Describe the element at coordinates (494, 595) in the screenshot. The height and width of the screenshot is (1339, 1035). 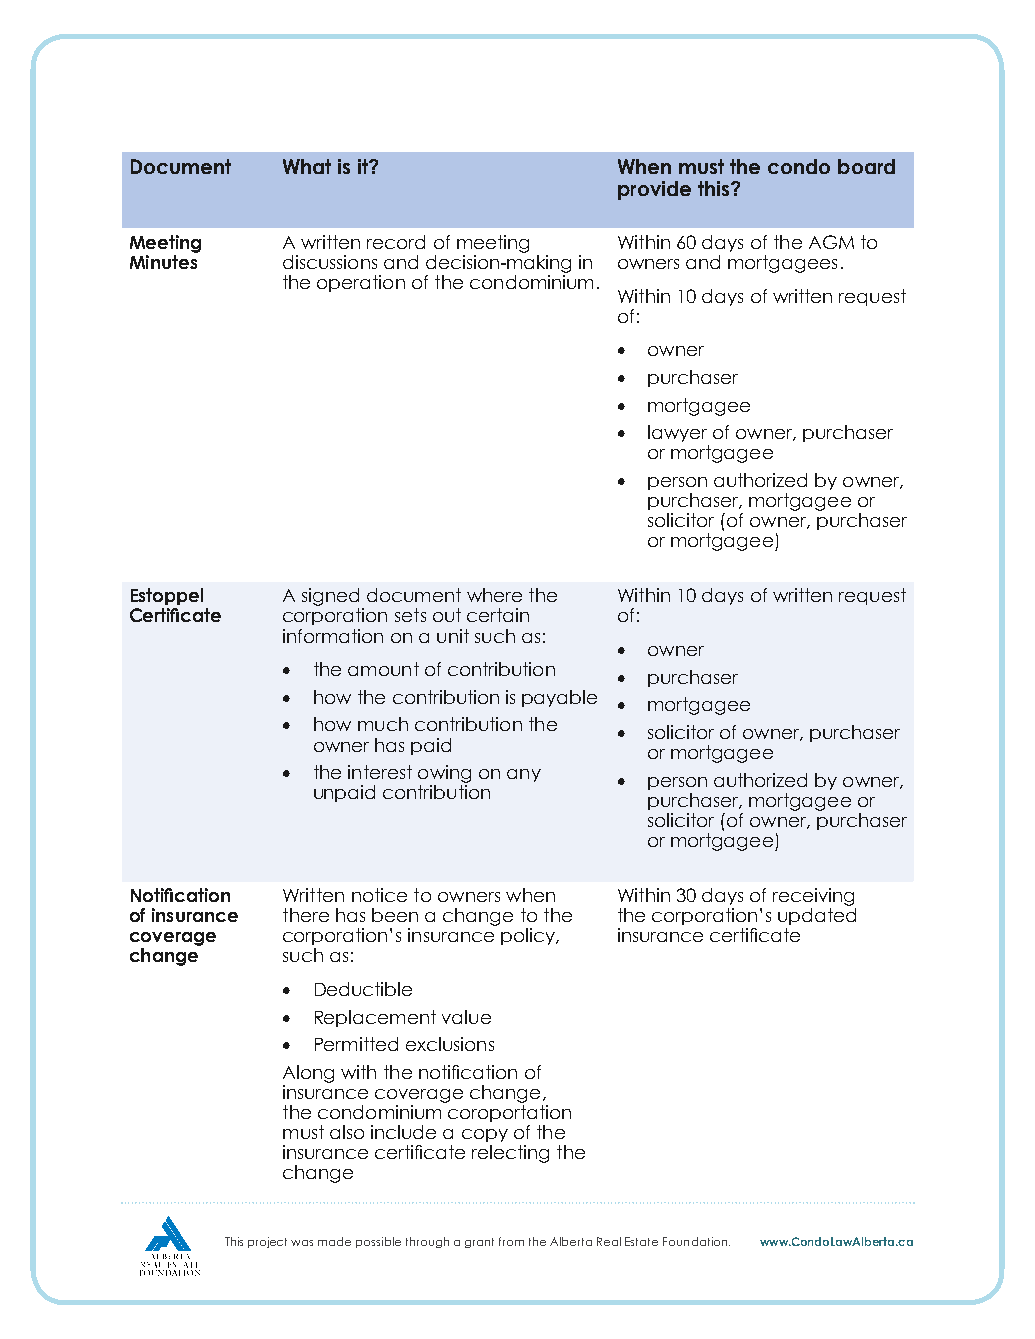
I see `where` at that location.
